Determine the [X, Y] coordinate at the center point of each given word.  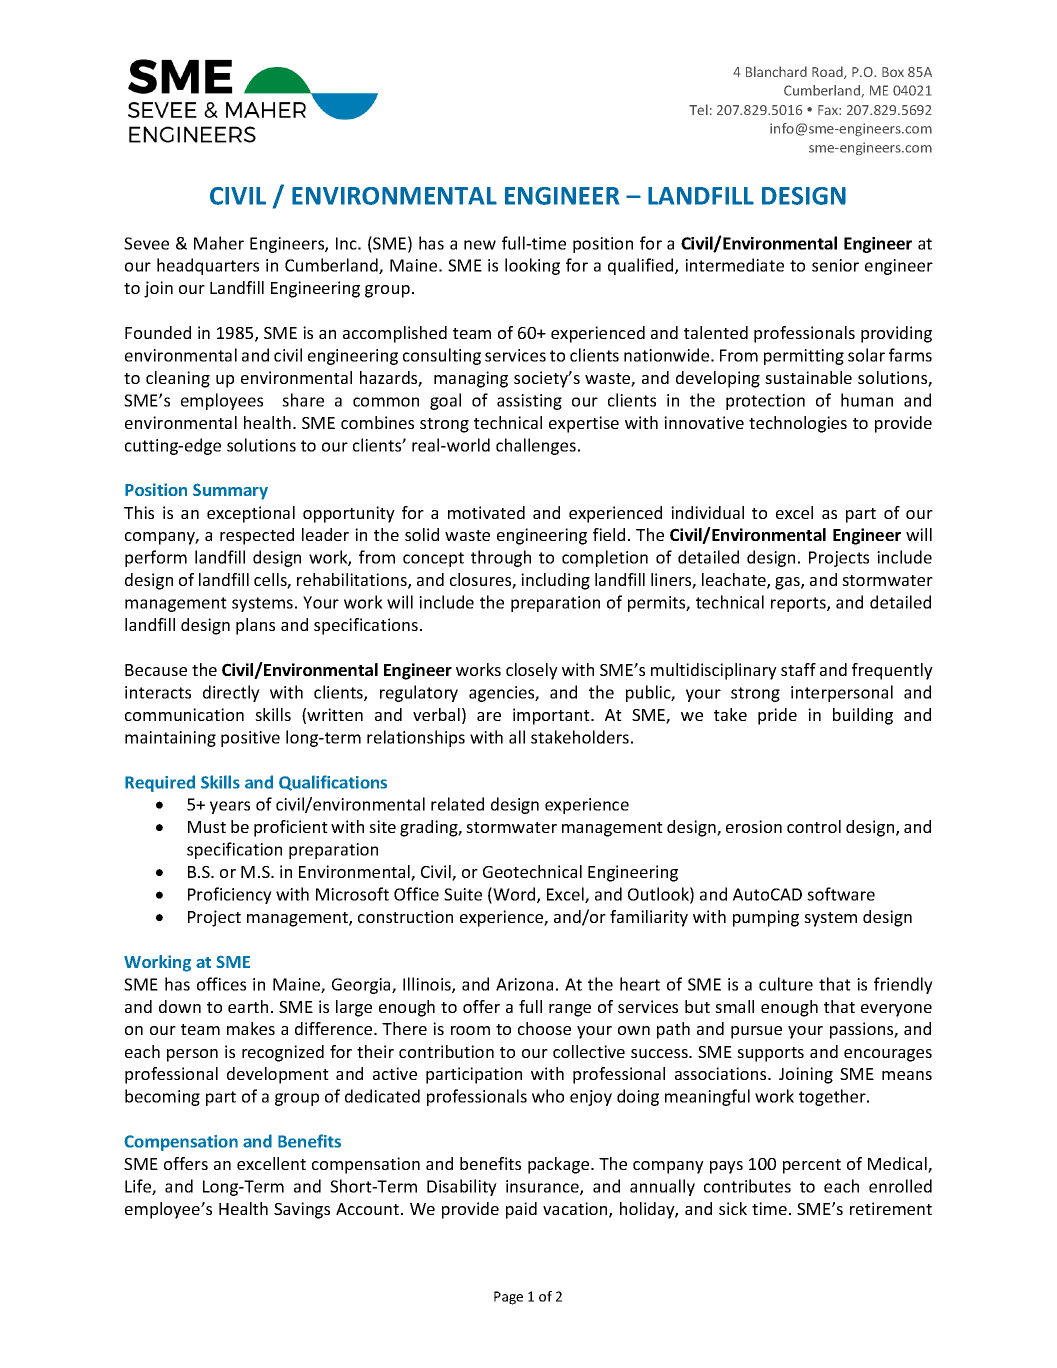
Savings [302, 1210]
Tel [698, 109]
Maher [219, 243]
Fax [829, 110]
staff [798, 669]
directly [231, 693]
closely [532, 671]
